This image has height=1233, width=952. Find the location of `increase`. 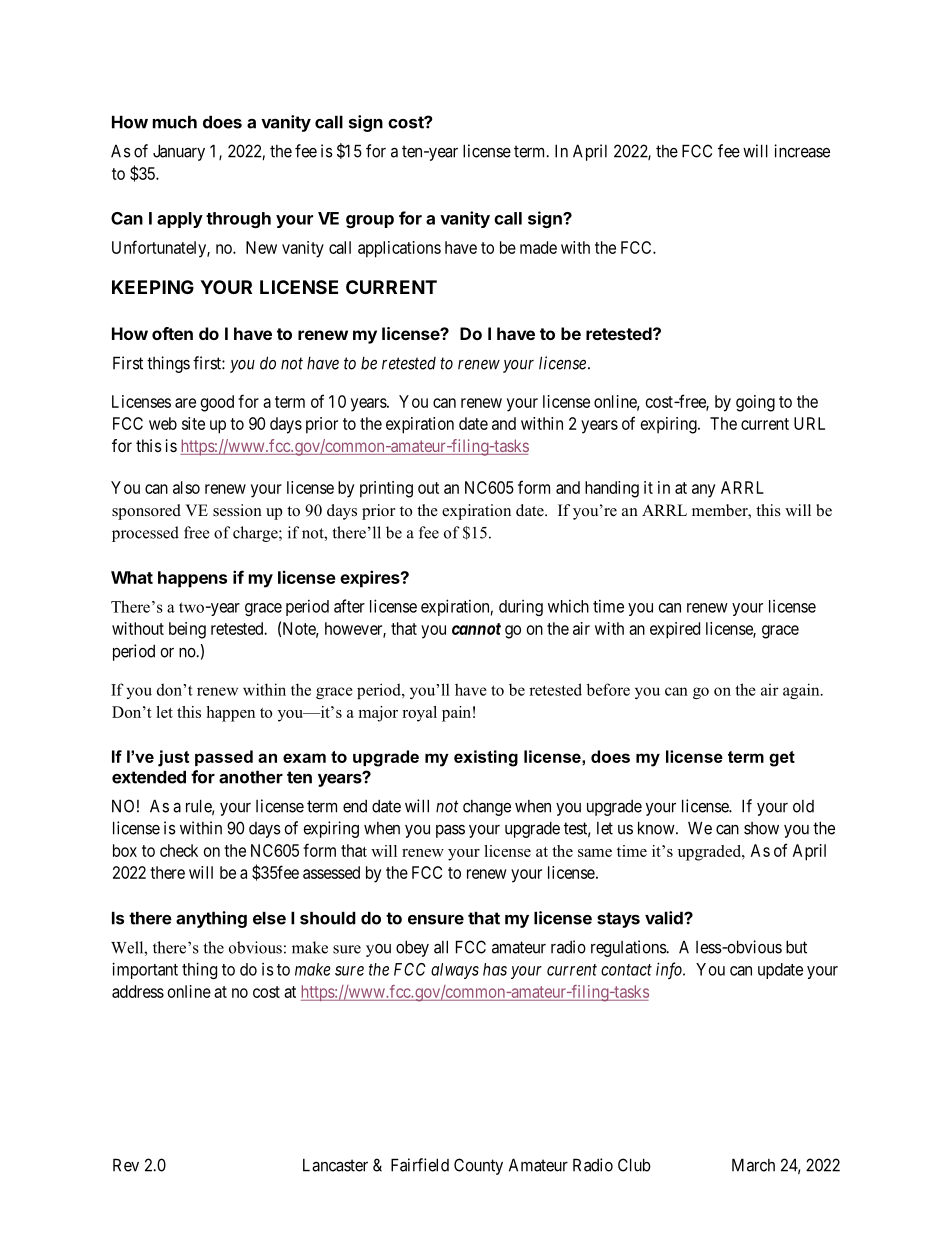

increase is located at coordinates (802, 151).
